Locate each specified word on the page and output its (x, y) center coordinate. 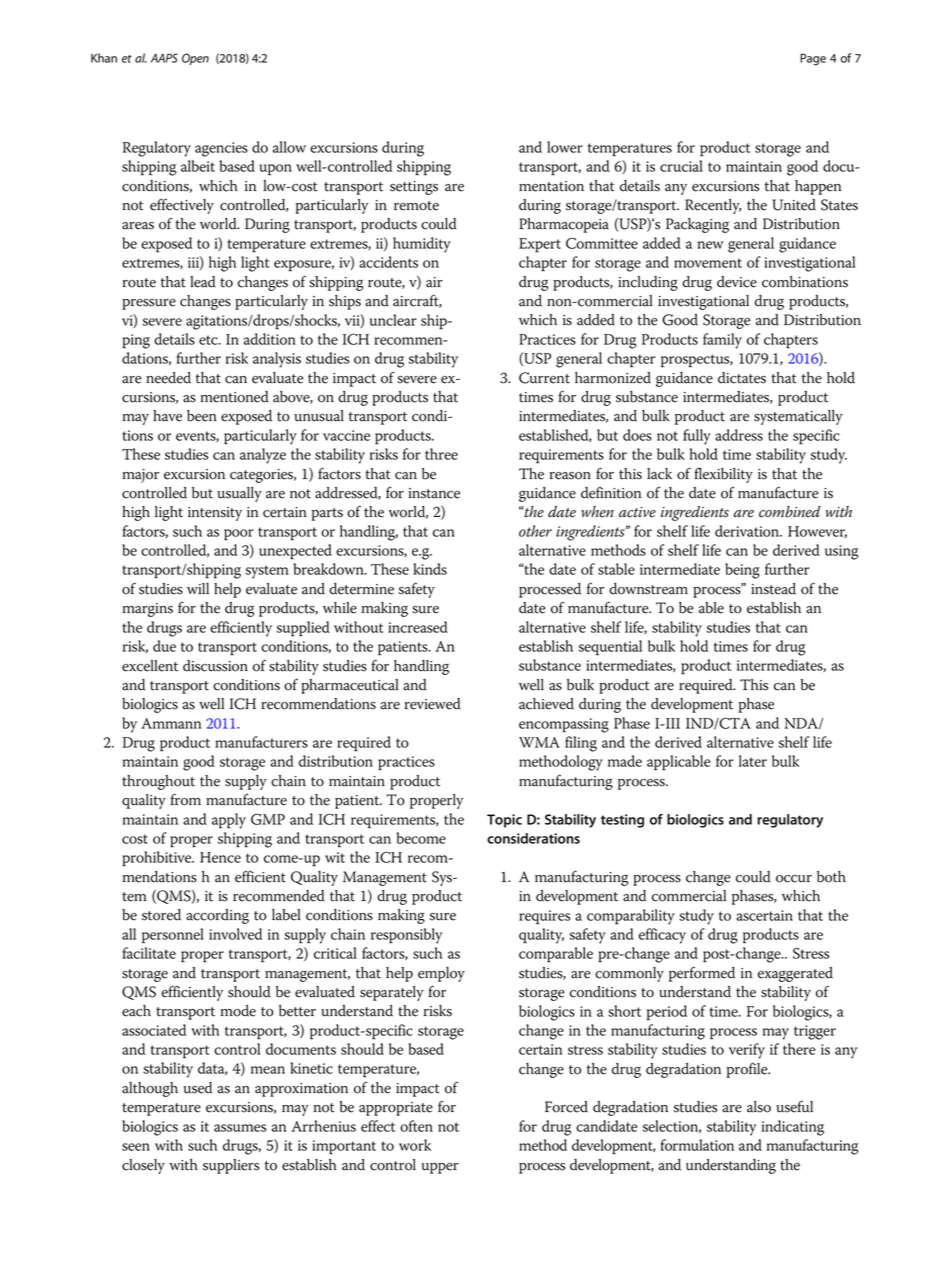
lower (565, 147)
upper (440, 1168)
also (759, 1107)
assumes (240, 1128)
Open (195, 59)
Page (813, 59)
